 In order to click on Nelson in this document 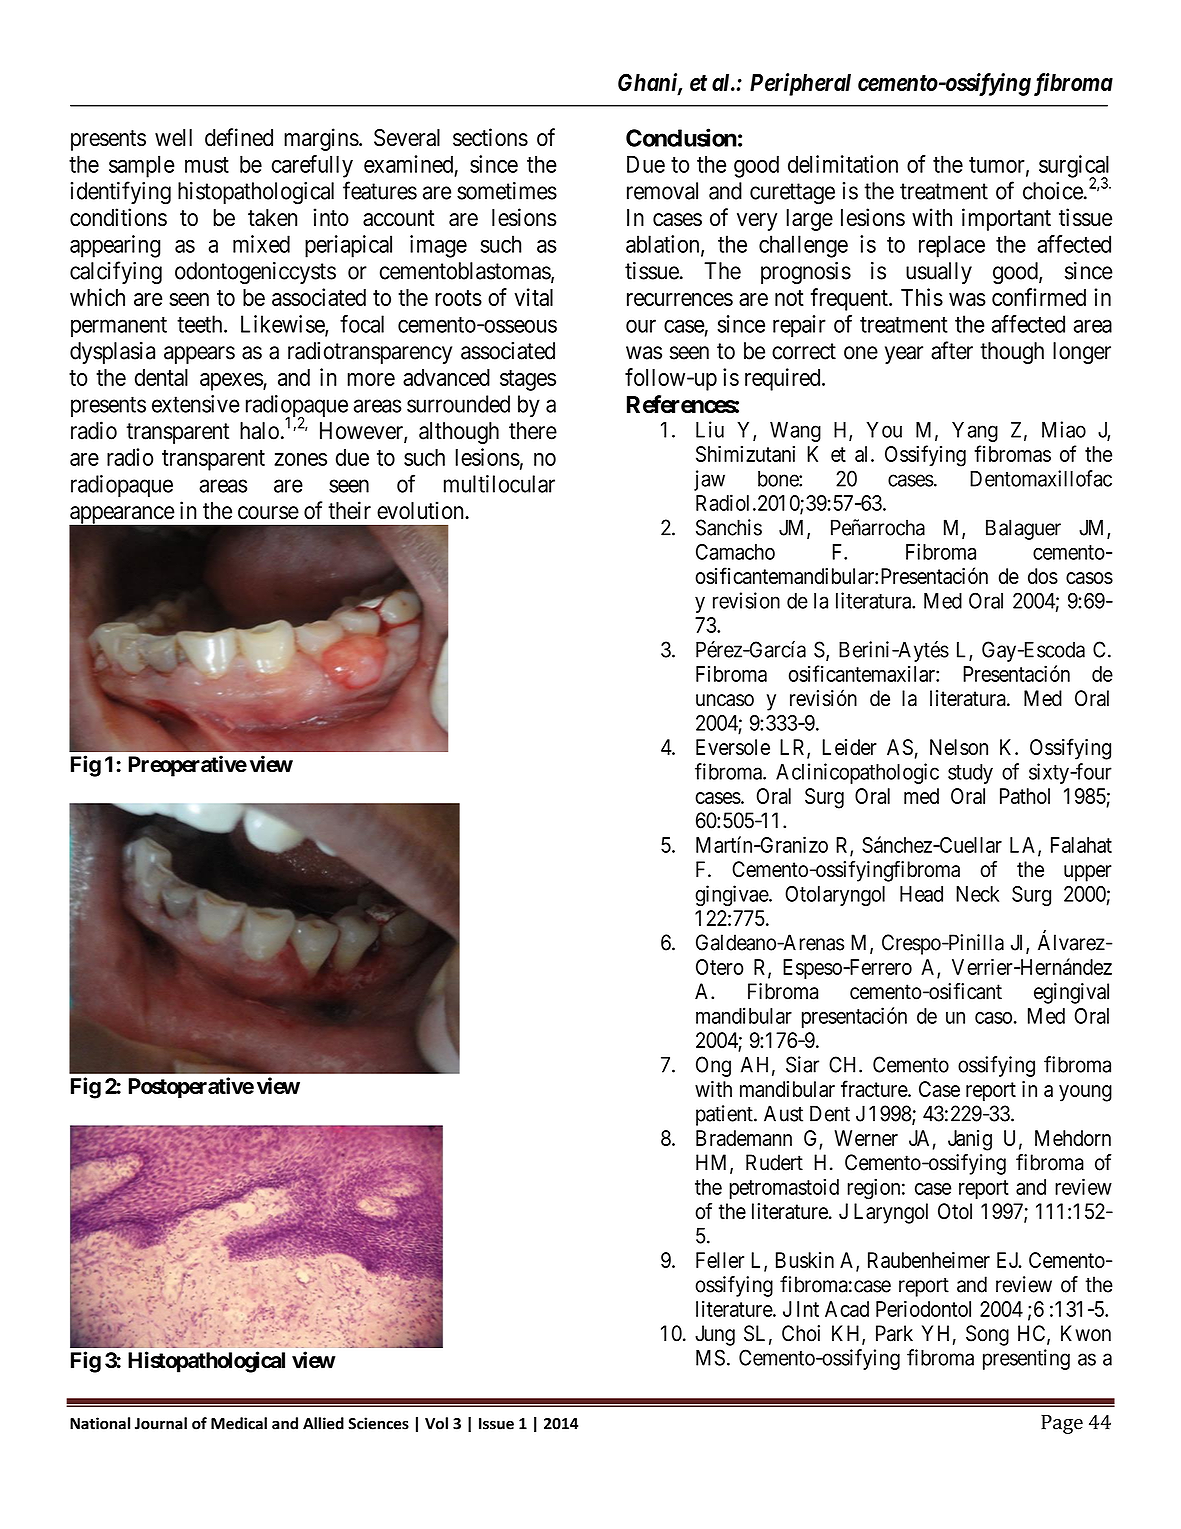, I will do `click(959, 747)`.
